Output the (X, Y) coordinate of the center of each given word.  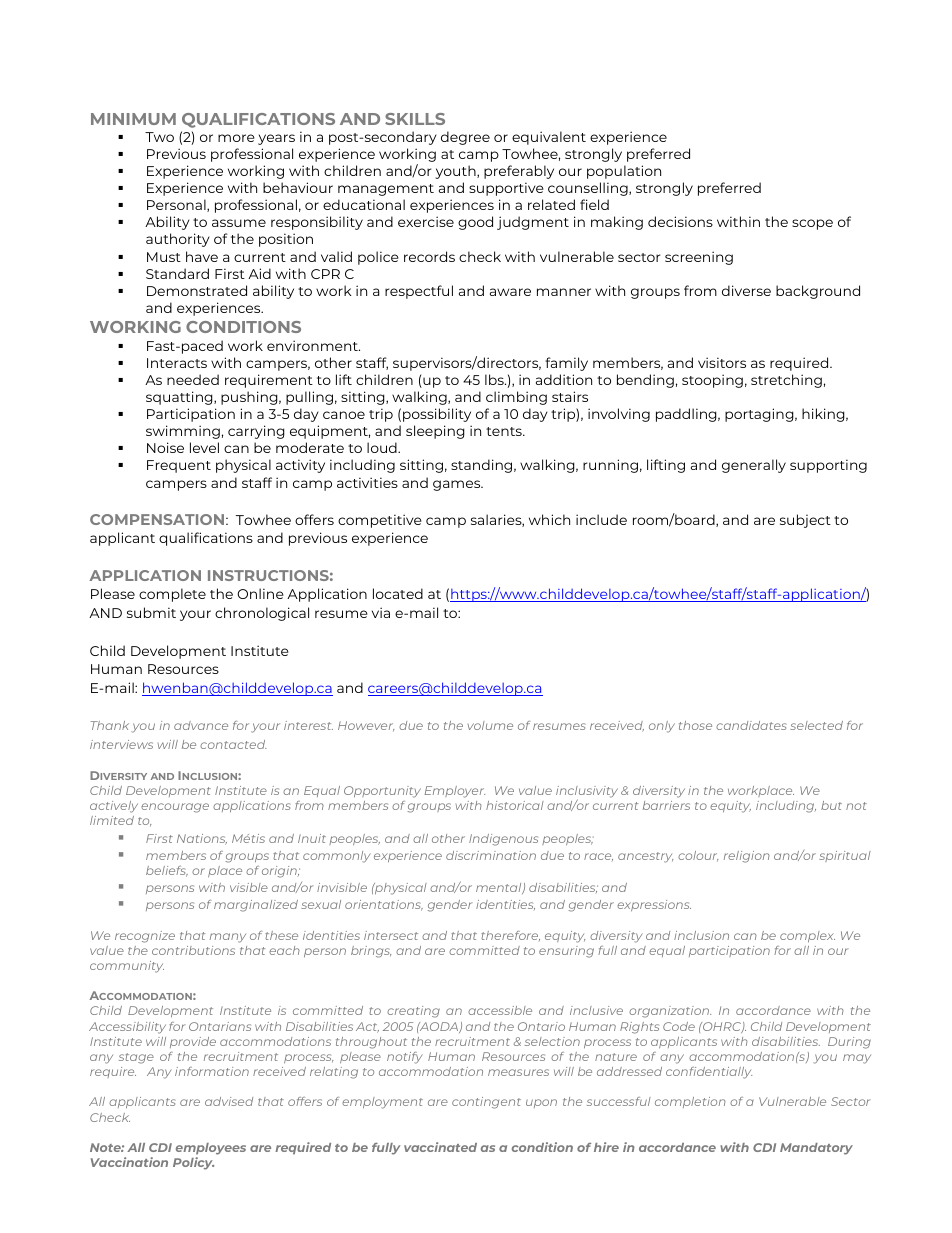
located (398, 593)
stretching (786, 381)
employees (211, 1149)
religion (747, 857)
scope (812, 224)
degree (465, 138)
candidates (751, 725)
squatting (180, 398)
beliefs (167, 871)
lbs (495, 379)
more (236, 138)
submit (151, 612)
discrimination (491, 855)
